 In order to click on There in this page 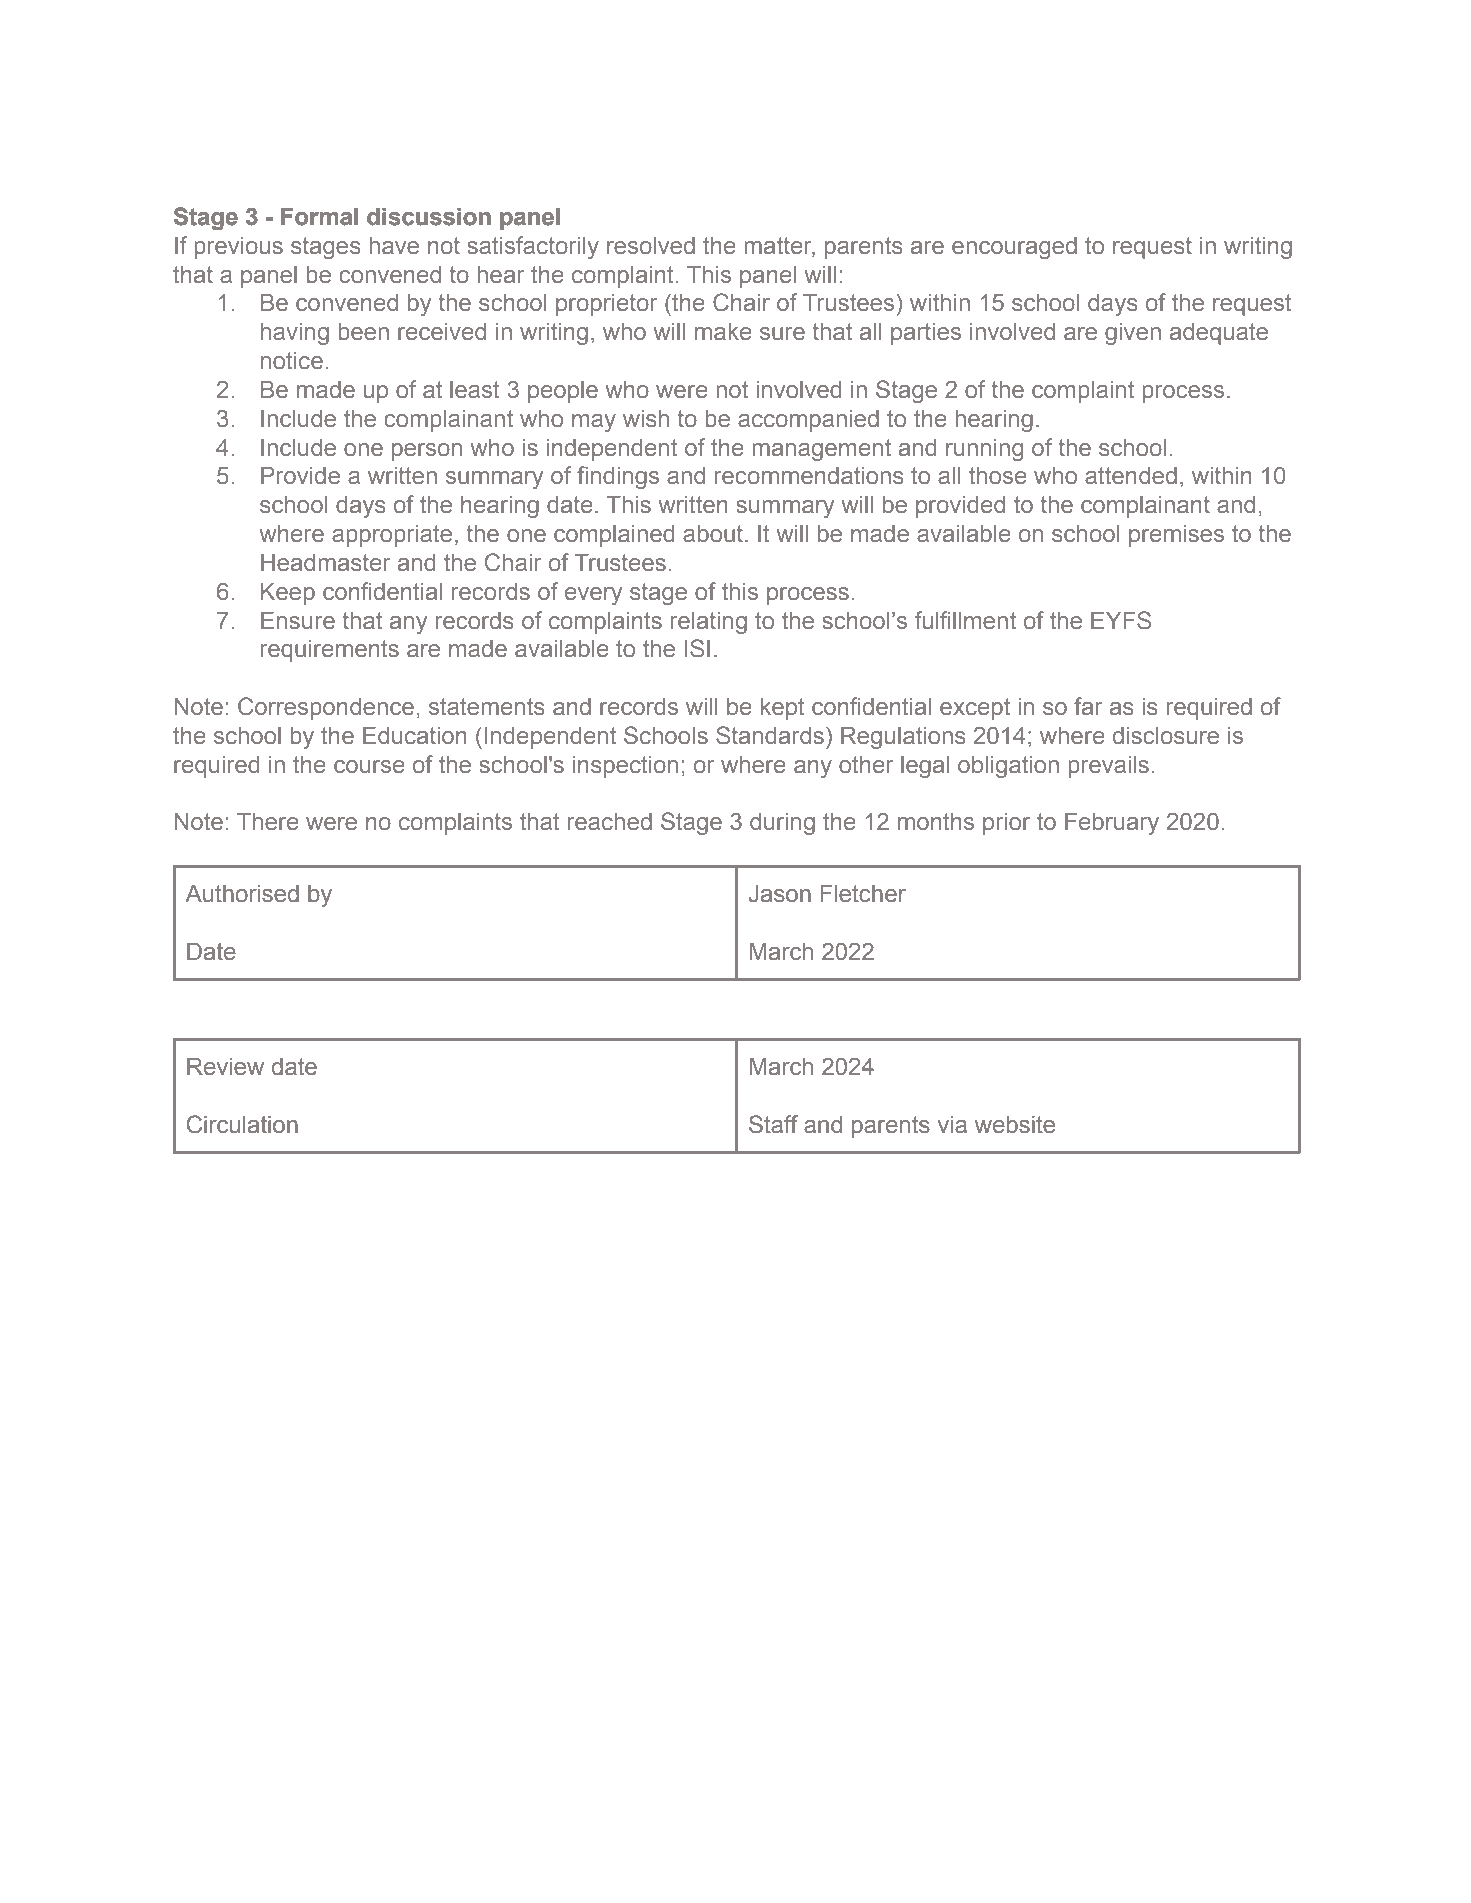, I will do `click(268, 822)`.
